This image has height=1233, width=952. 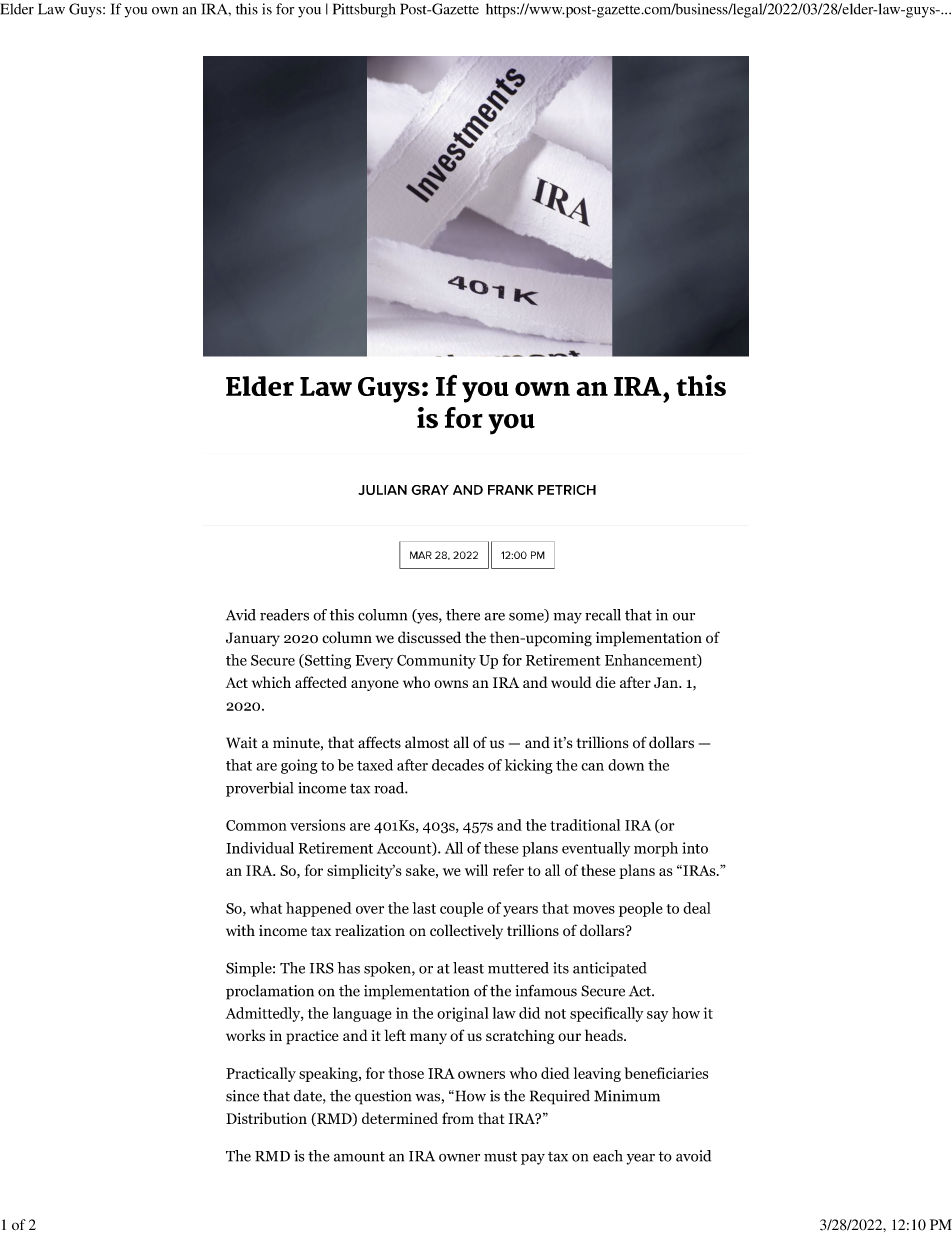 I want to click on may, so click(x=567, y=618).
